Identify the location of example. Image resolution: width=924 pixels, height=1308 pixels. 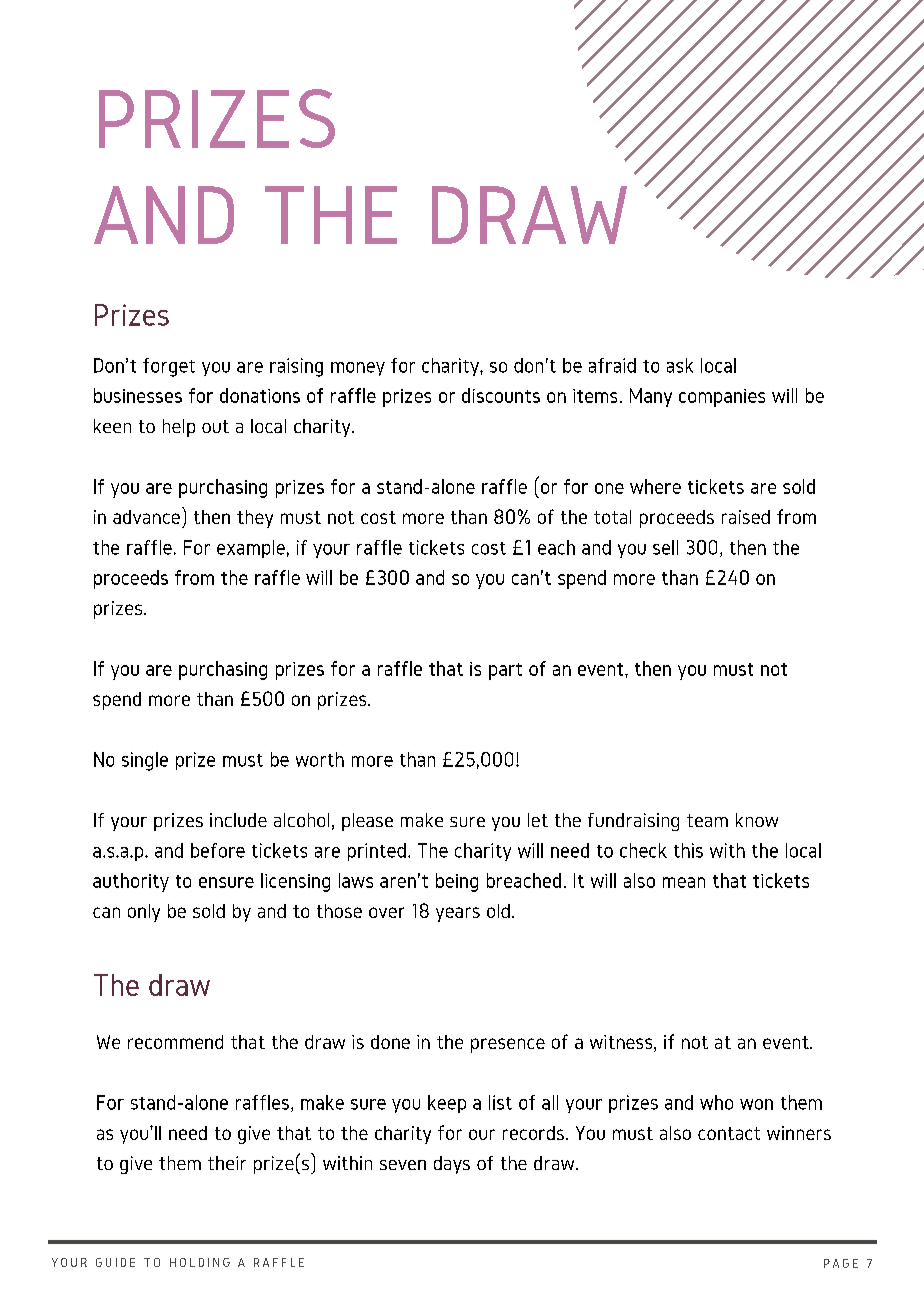
(251, 549).
